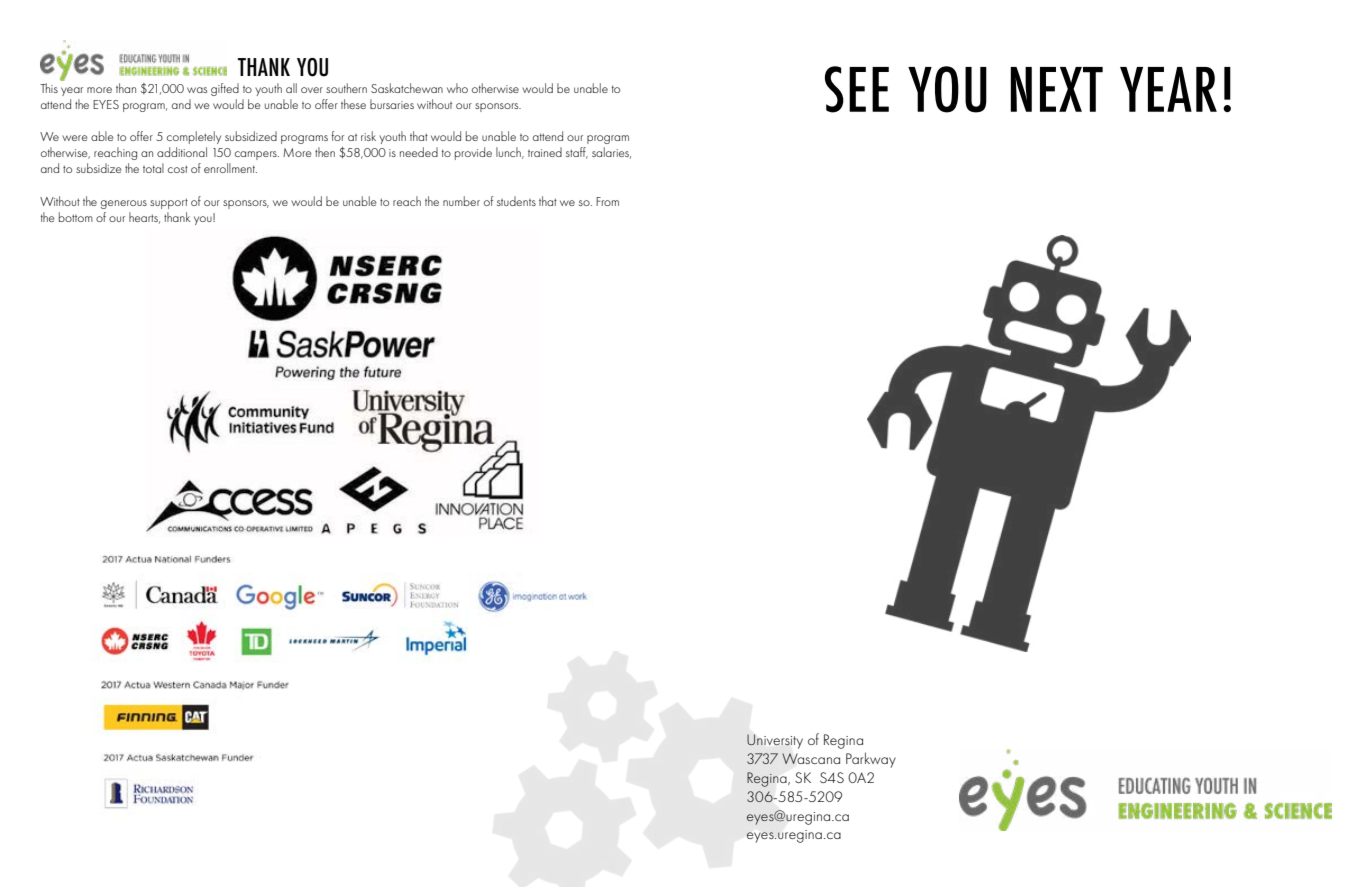 Image resolution: width=1372 pixels, height=887 pixels. I want to click on students, so click(516, 201).
